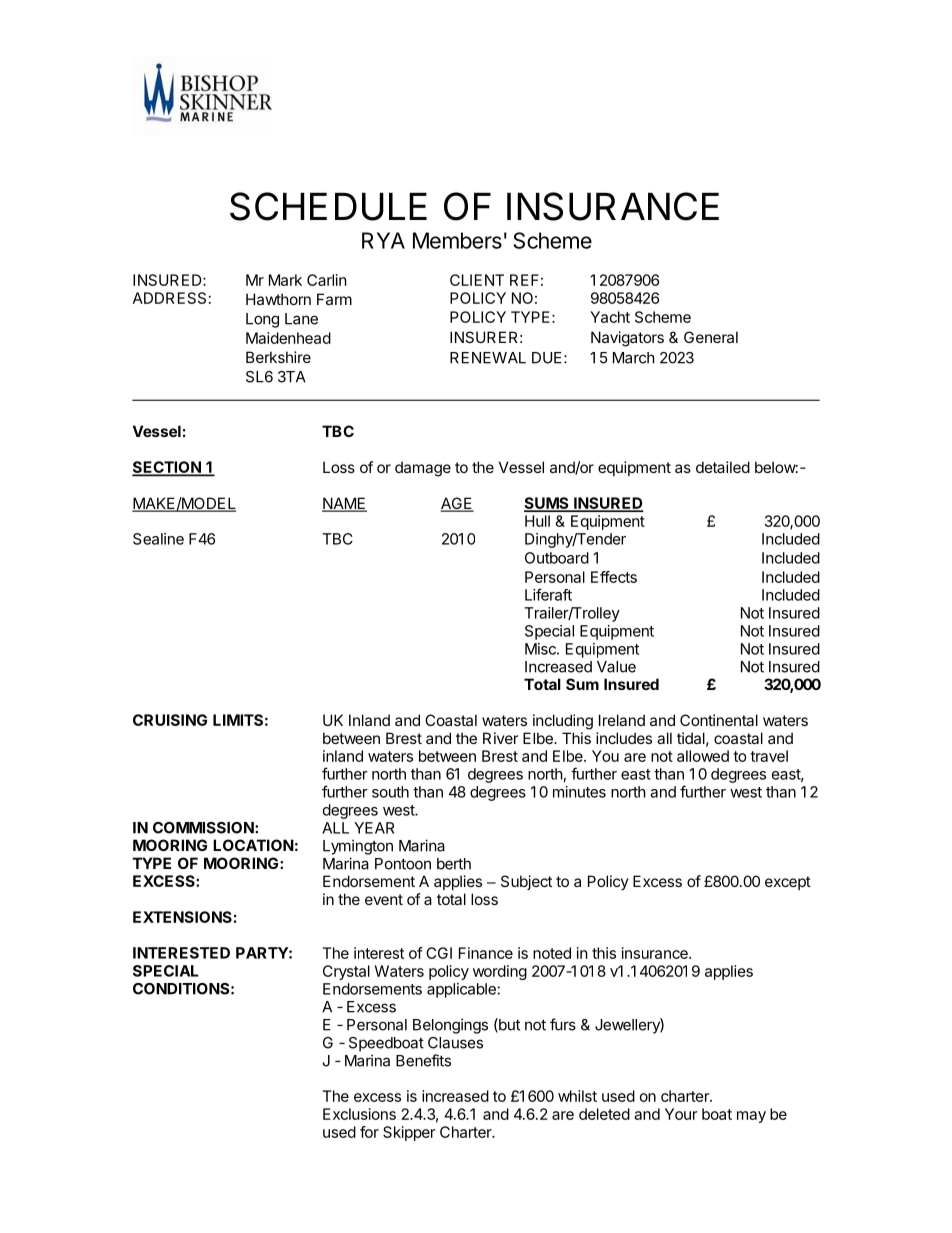 This screenshot has width=952, height=1233. Describe the element at coordinates (359, 1114) in the screenshot. I see `Exclusions` at that location.
